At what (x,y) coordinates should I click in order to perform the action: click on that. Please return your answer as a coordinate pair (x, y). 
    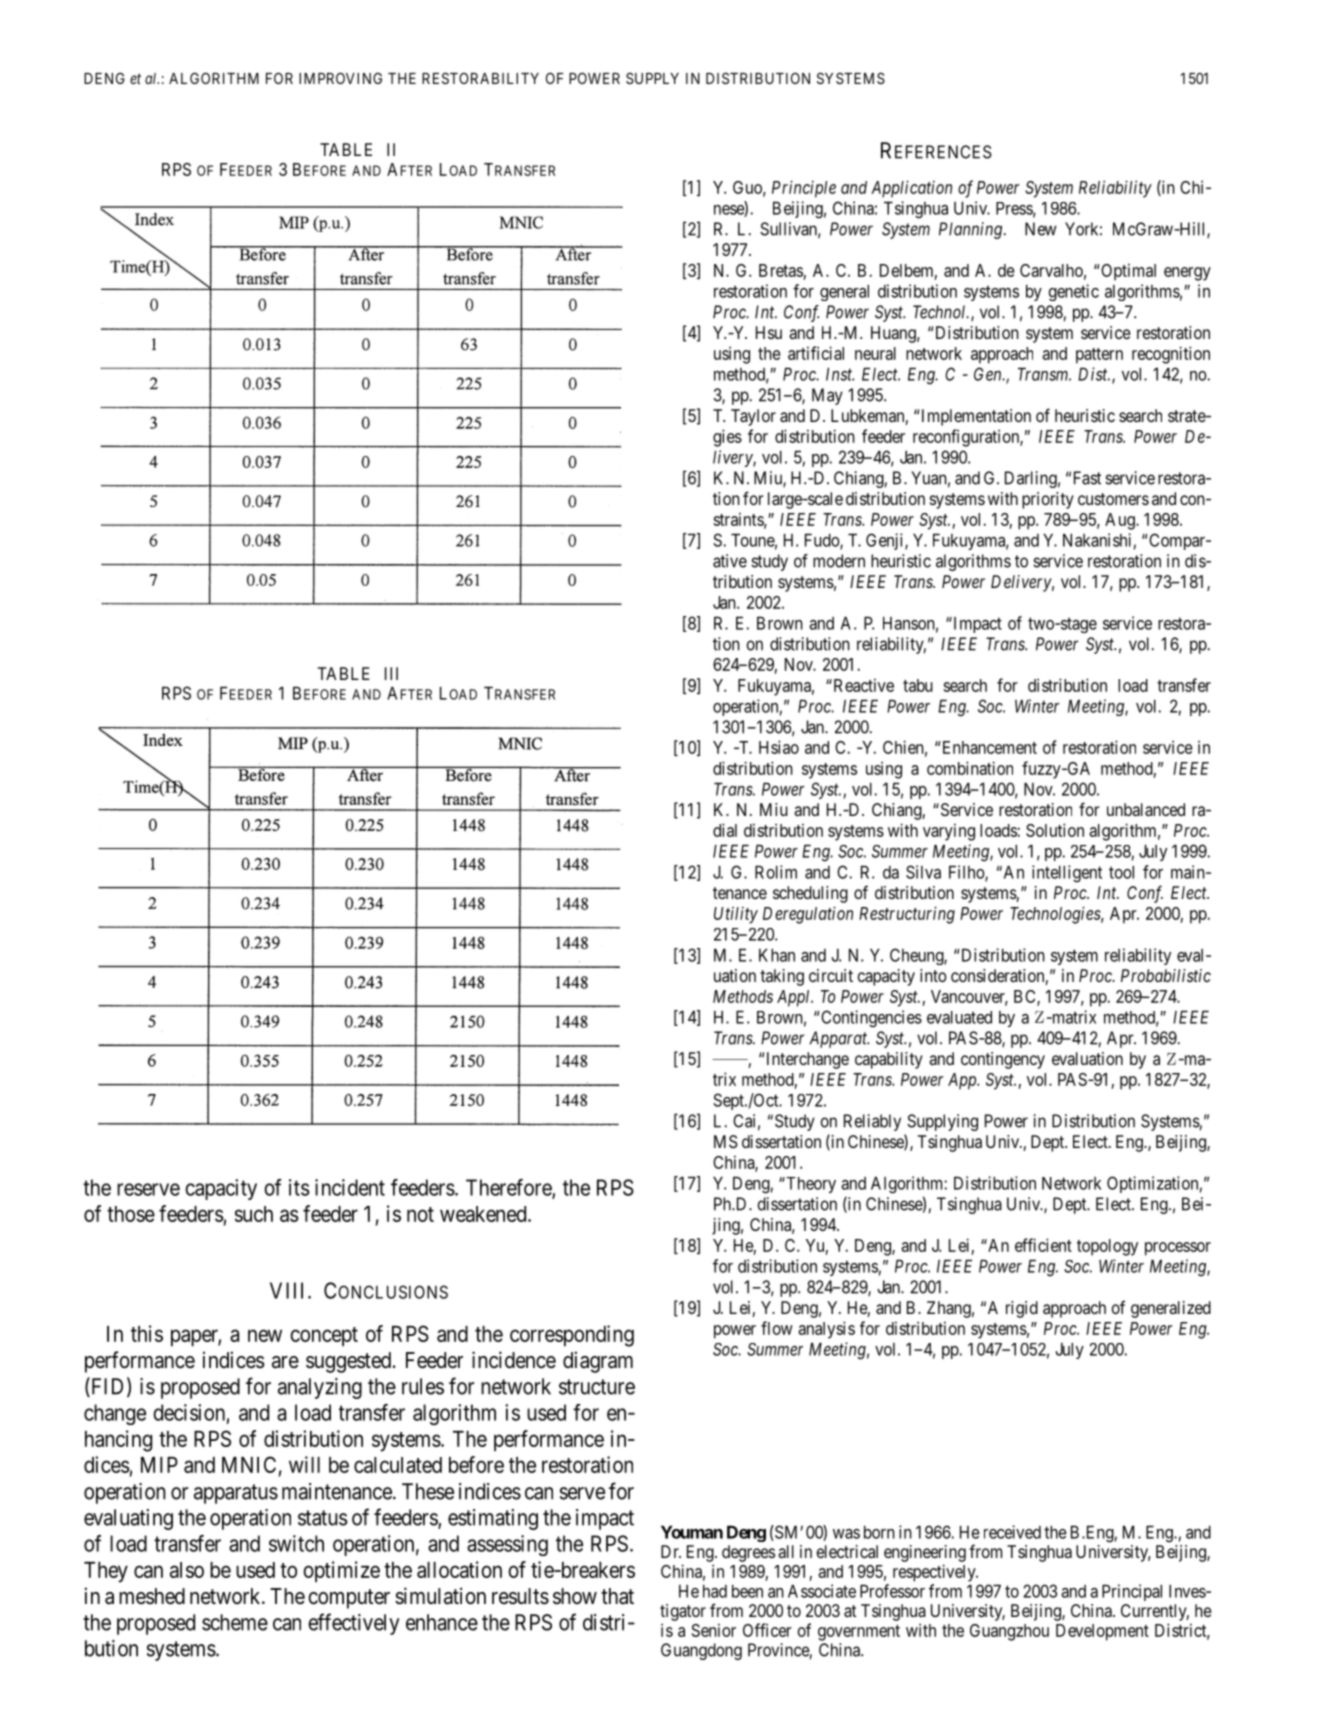
    Looking at the image, I should click on (617, 1596).
